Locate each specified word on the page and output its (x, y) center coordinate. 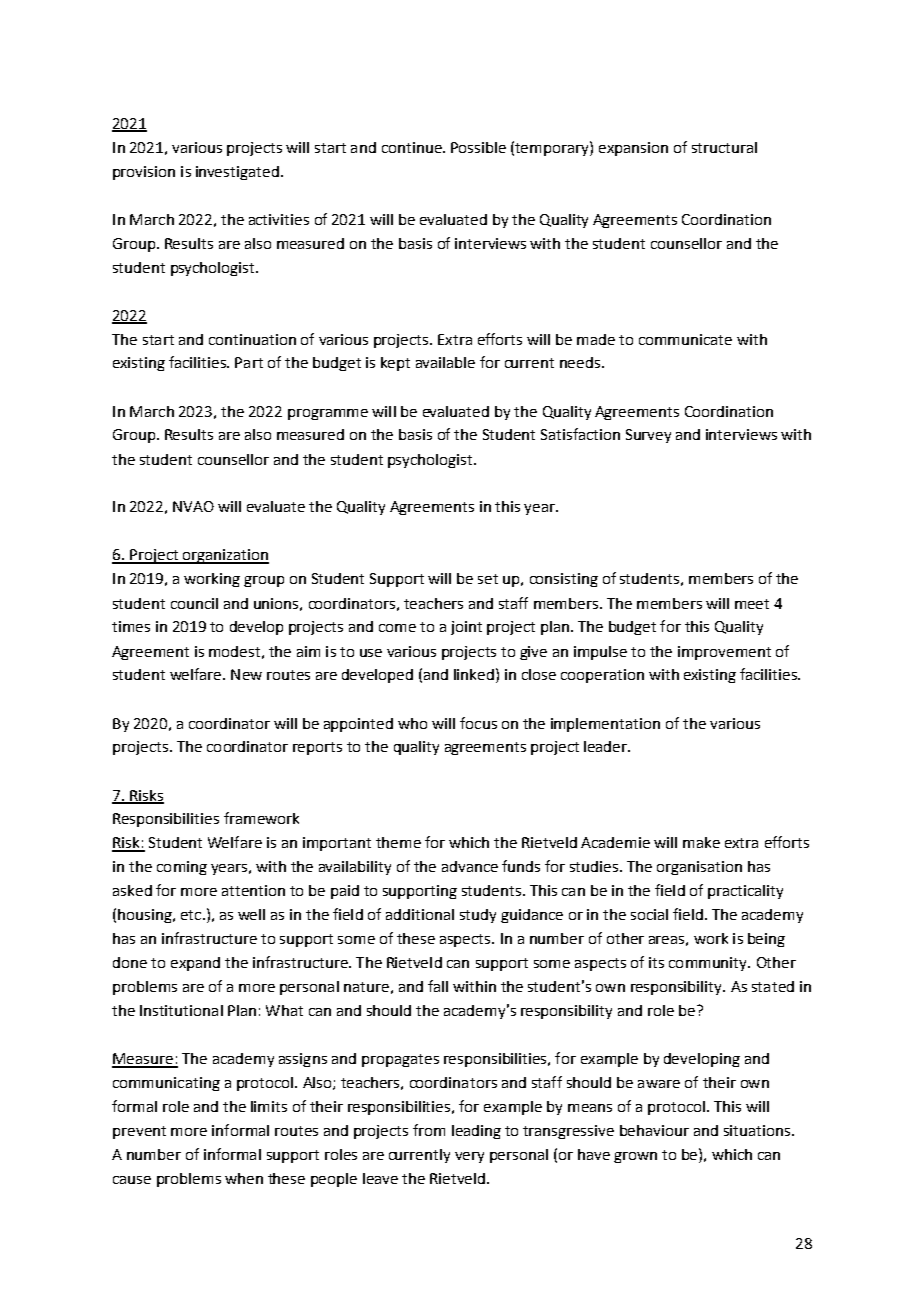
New (246, 674)
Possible (478, 147)
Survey (648, 436)
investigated (237, 173)
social (649, 914)
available (445, 362)
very (469, 1157)
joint (466, 628)
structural (724, 147)
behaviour (654, 1130)
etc (191, 915)
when (244, 1178)
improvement (724, 653)
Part (249, 362)
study (478, 916)
